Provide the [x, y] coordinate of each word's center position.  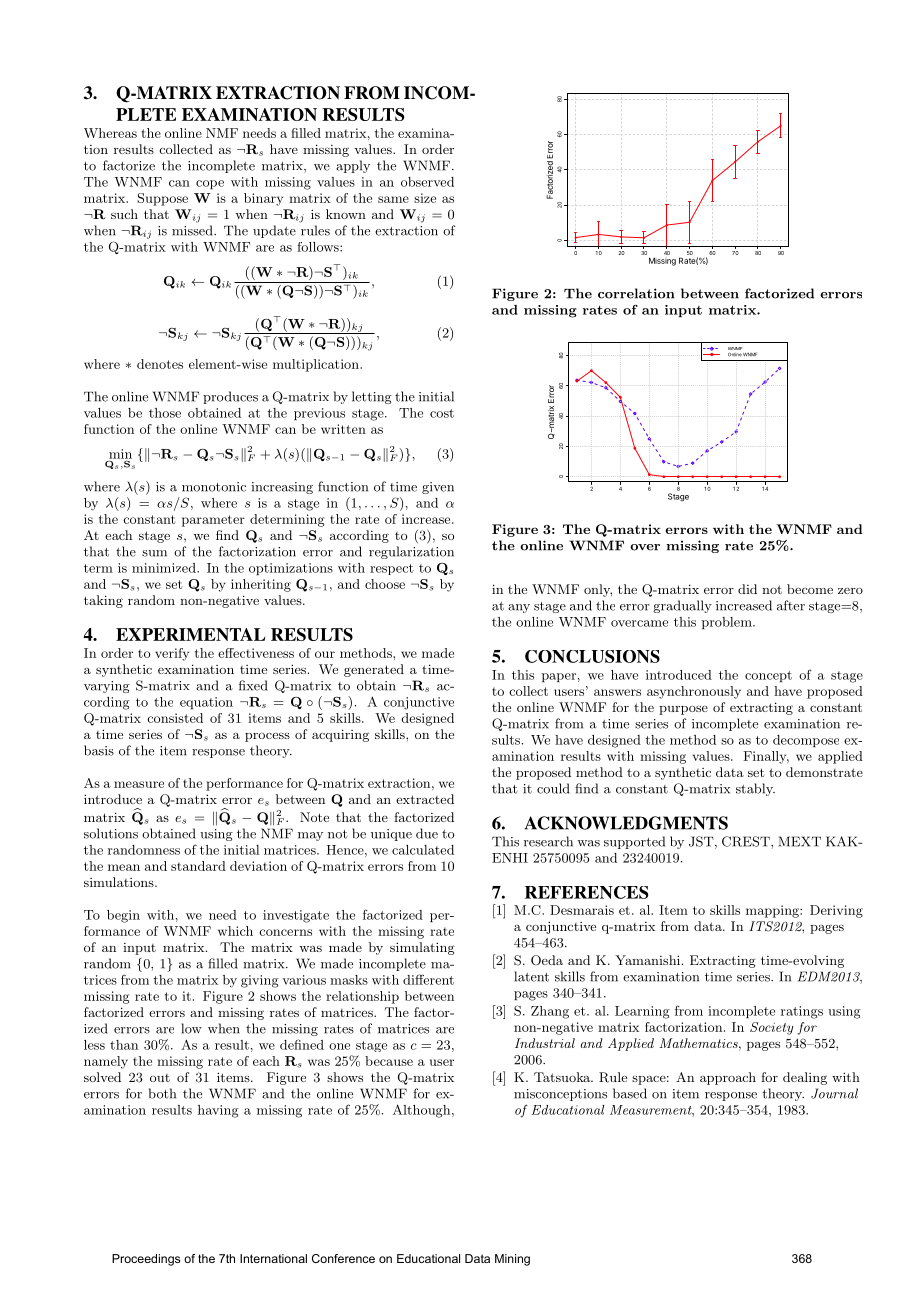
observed [427, 182]
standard [198, 866]
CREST [747, 841]
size [425, 198]
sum [154, 553]
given [438, 488]
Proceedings [146, 1260]
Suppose [162, 199]
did [747, 589]
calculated [423, 850]
